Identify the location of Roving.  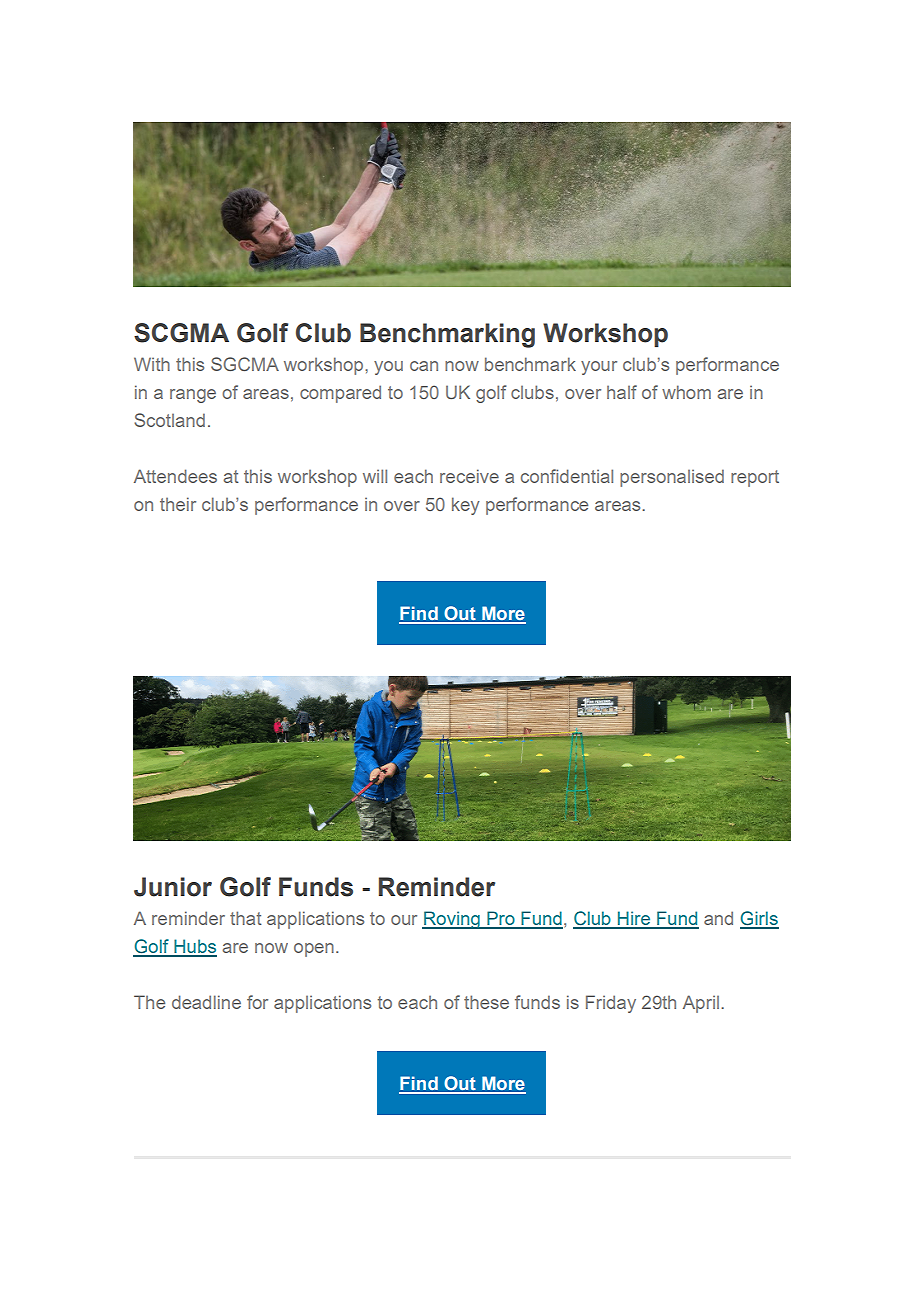
(452, 920).
